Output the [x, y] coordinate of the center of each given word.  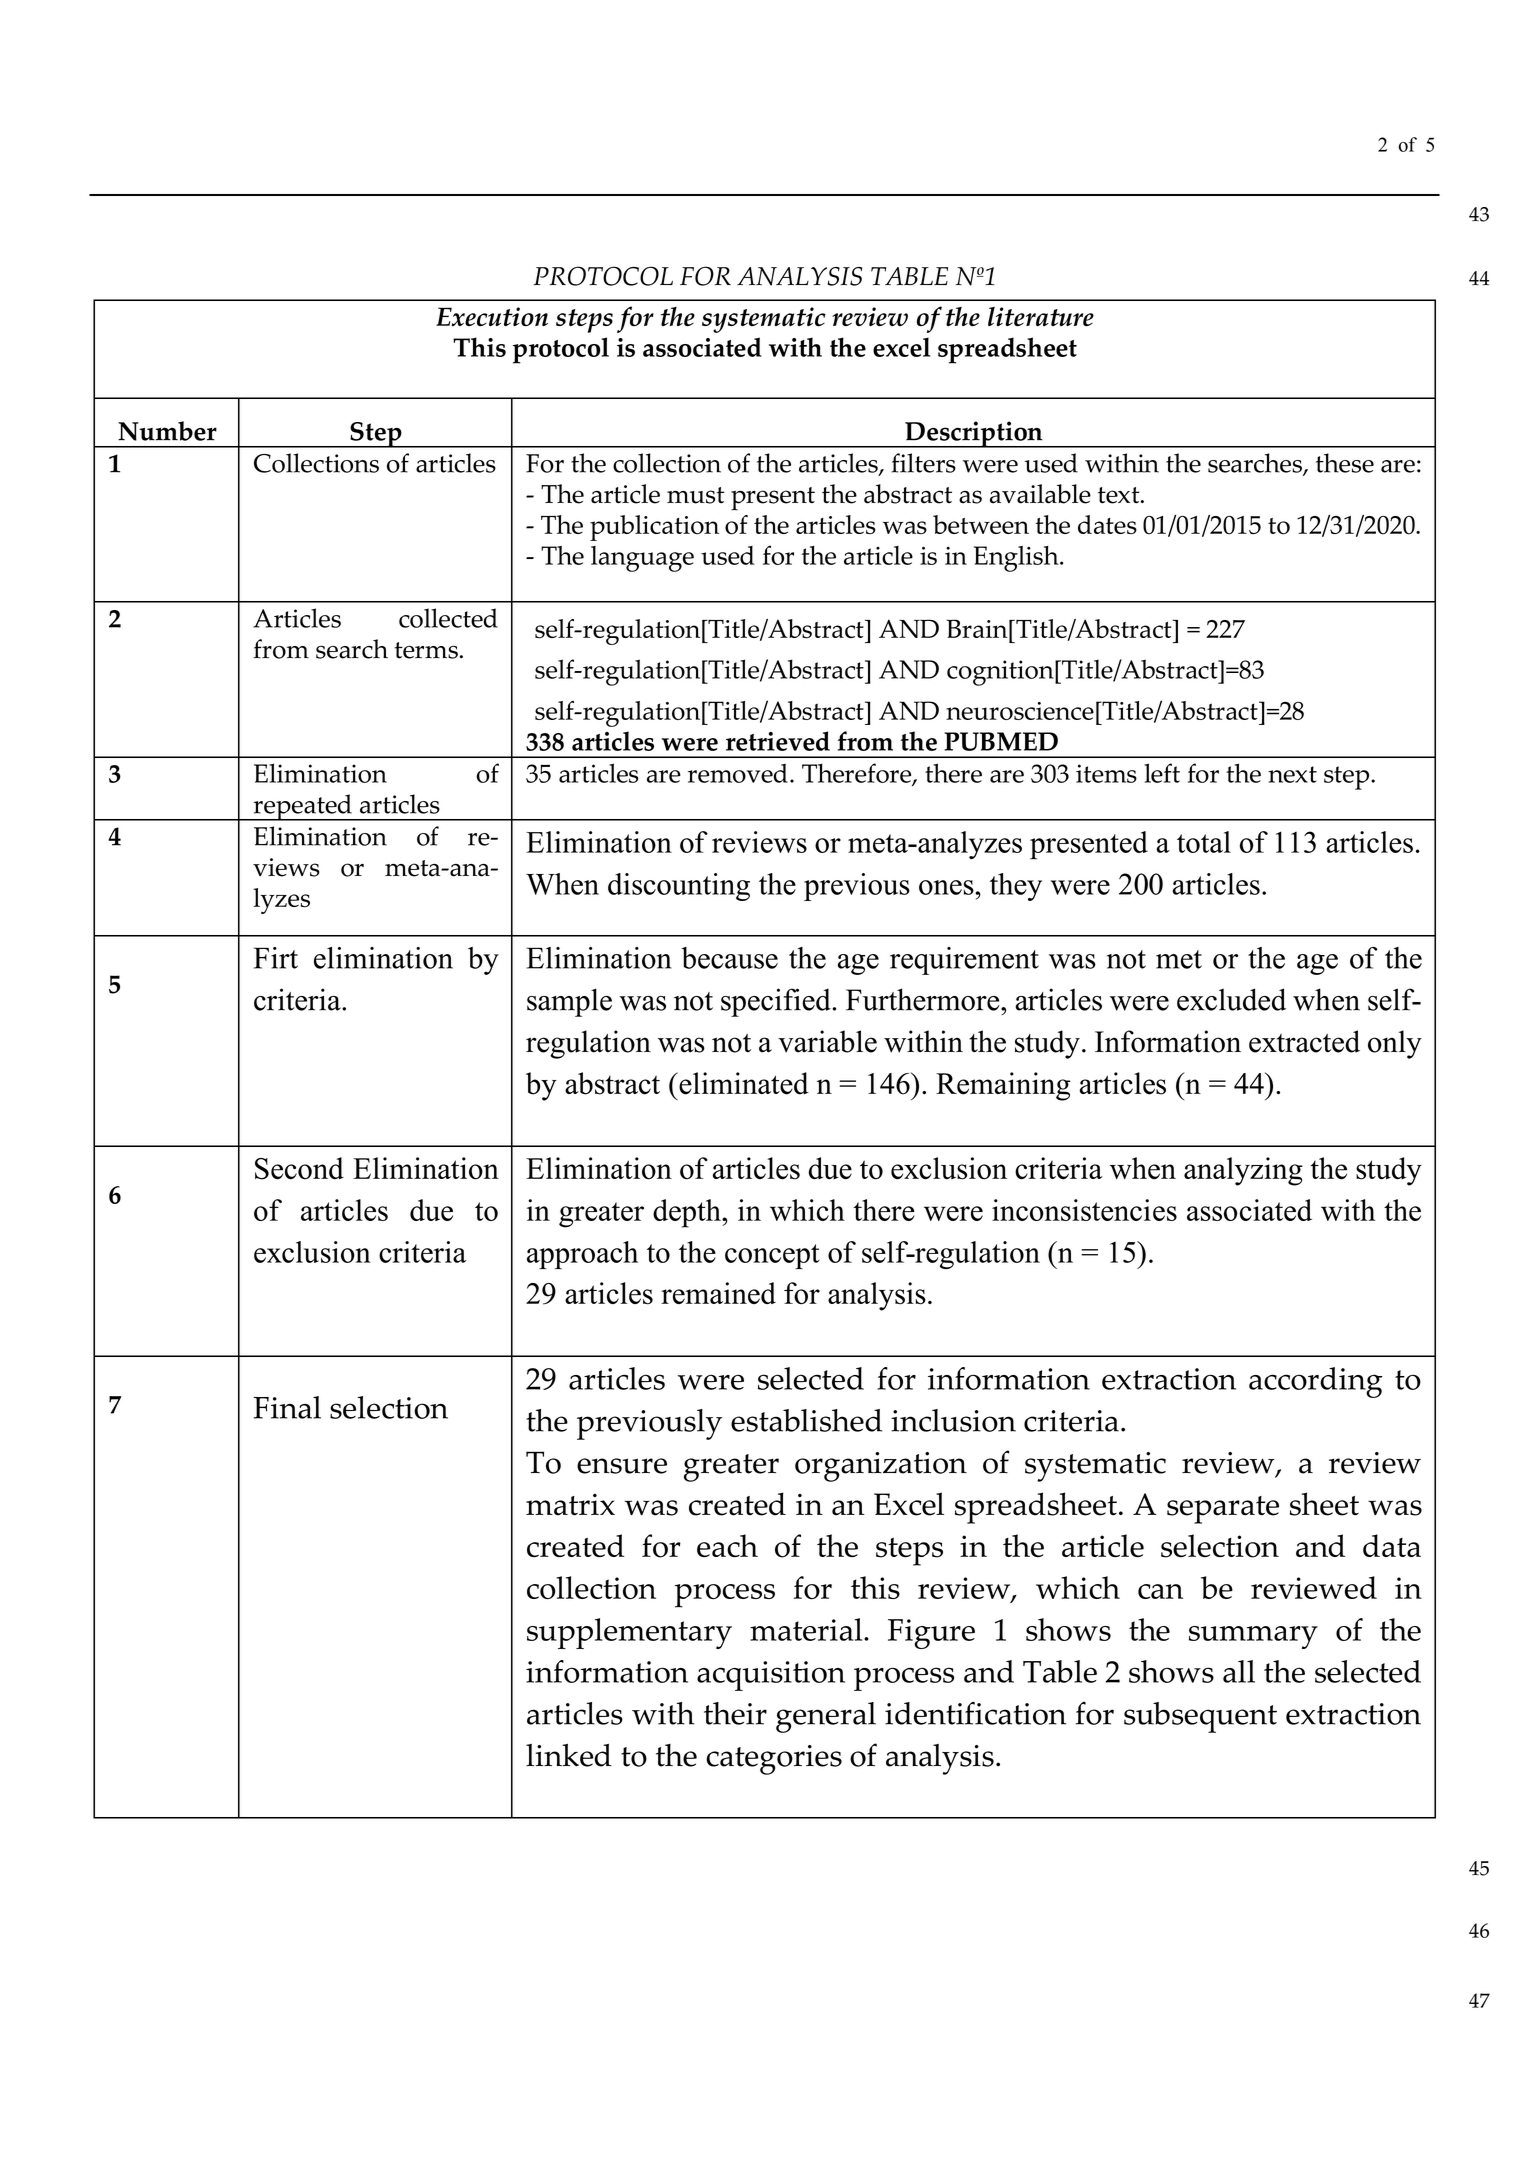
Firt [276, 958]
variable [827, 1041]
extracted [1304, 1041]
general [826, 1717]
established [806, 1420]
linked [569, 1755]
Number [167, 431]
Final [287, 1407]
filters [923, 463]
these [1345, 463]
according [1316, 1382]
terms [426, 650]
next [1292, 774]
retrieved [778, 741]
